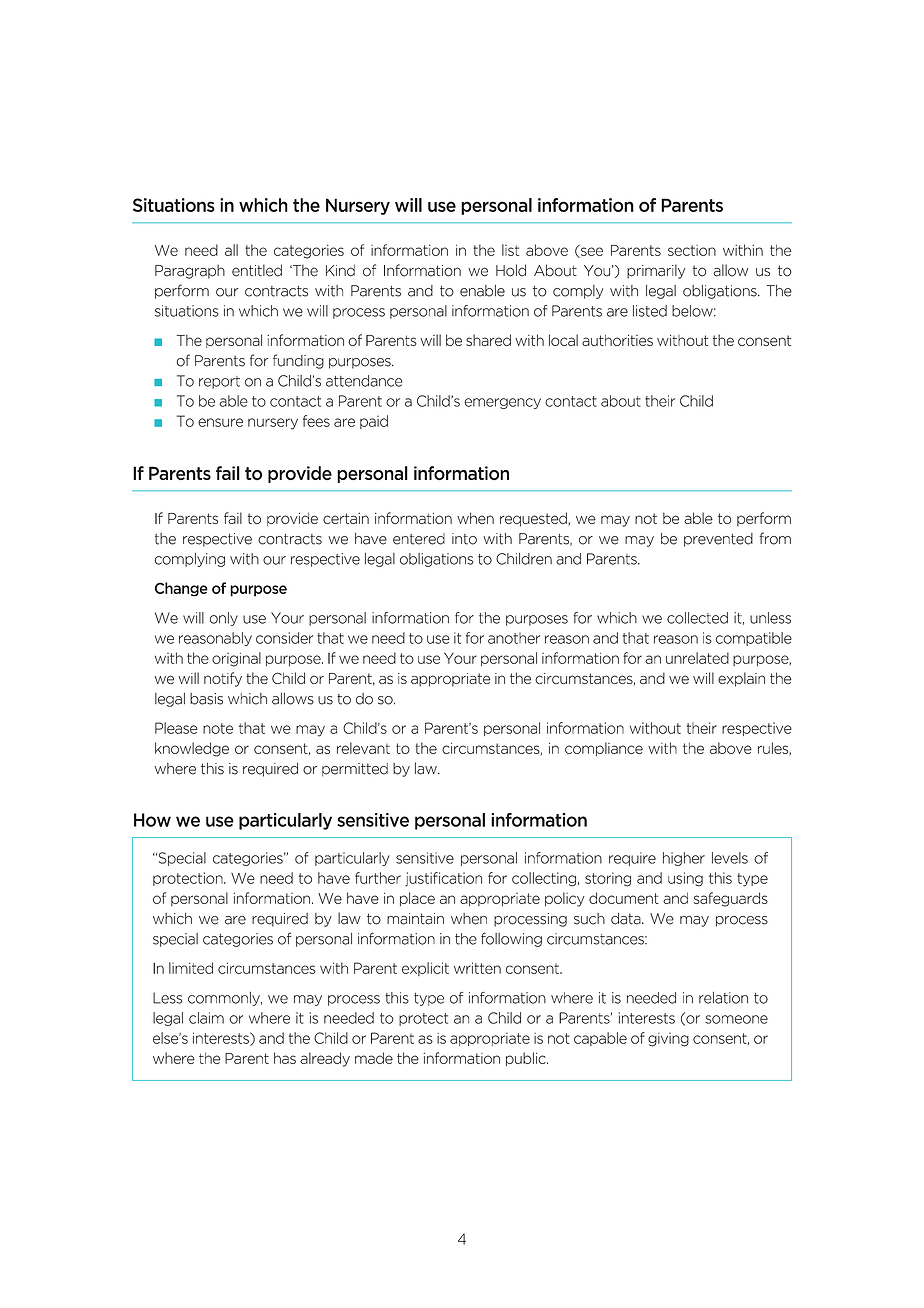 The image size is (924, 1308). What do you see at coordinates (220, 422) in the screenshot?
I see `ensure` at bounding box center [220, 422].
